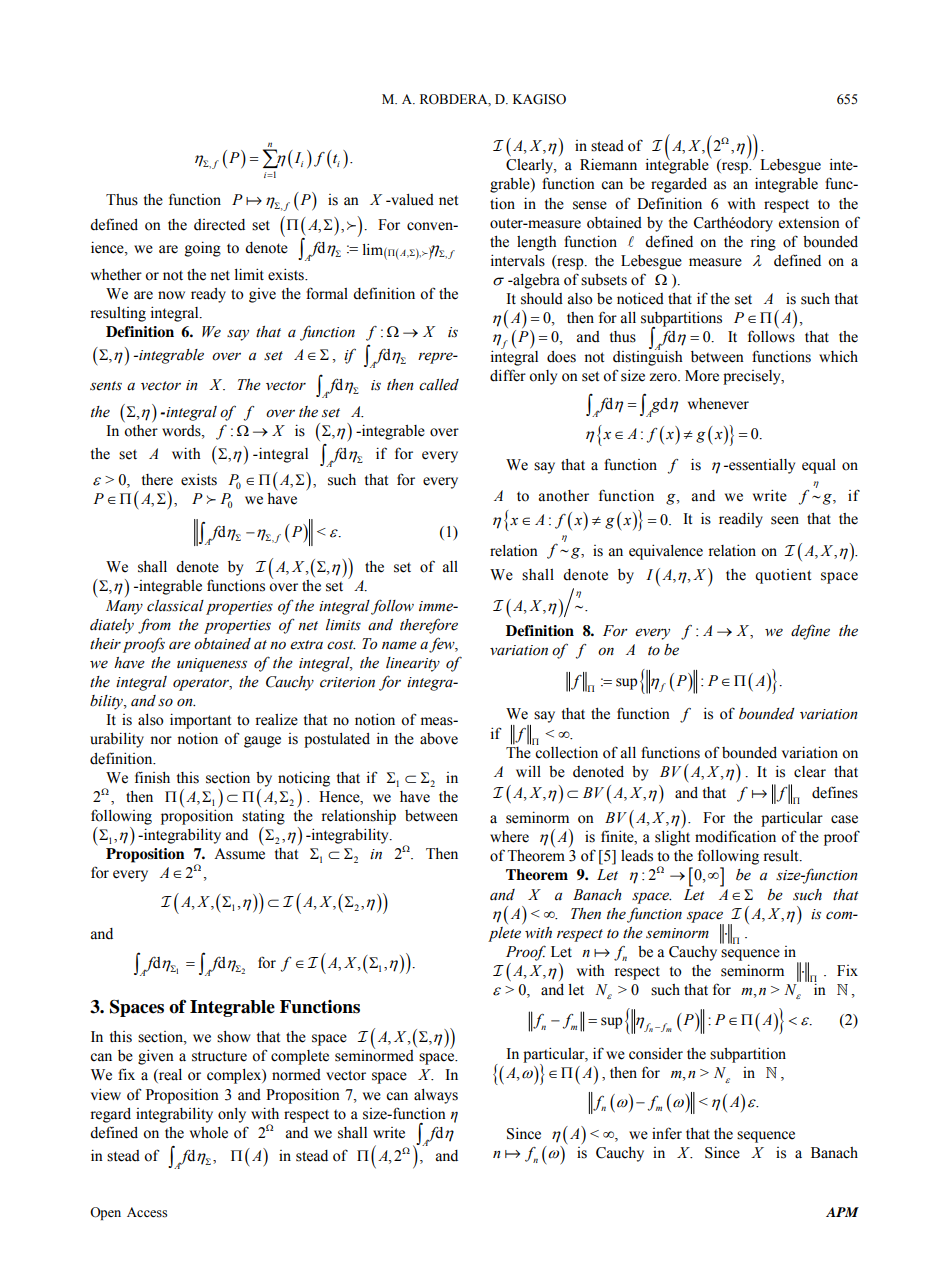  Describe the element at coordinates (219, 225) in the page. I see `directed` at that location.
